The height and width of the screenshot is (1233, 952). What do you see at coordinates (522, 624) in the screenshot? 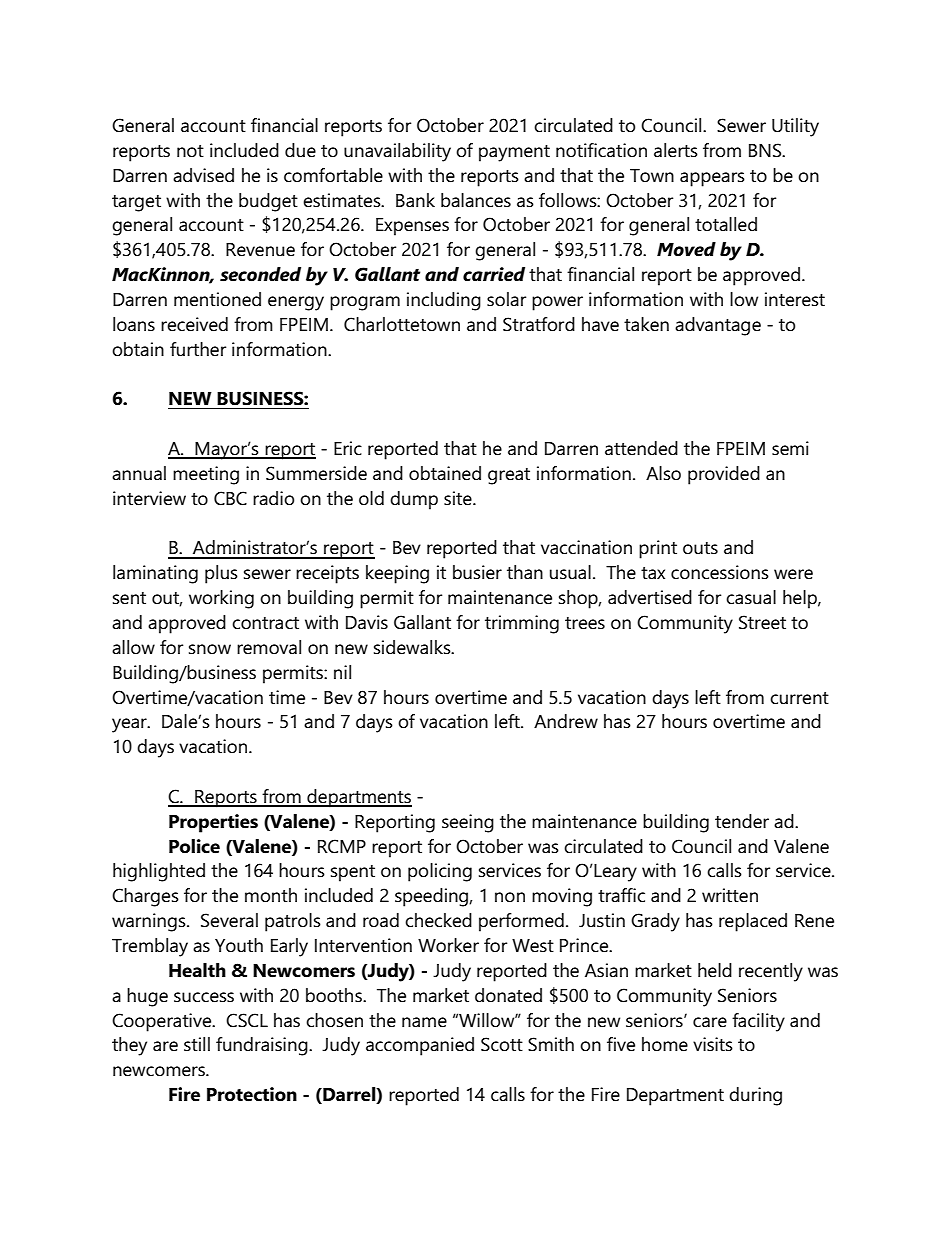
I see `trimming` at bounding box center [522, 624].
